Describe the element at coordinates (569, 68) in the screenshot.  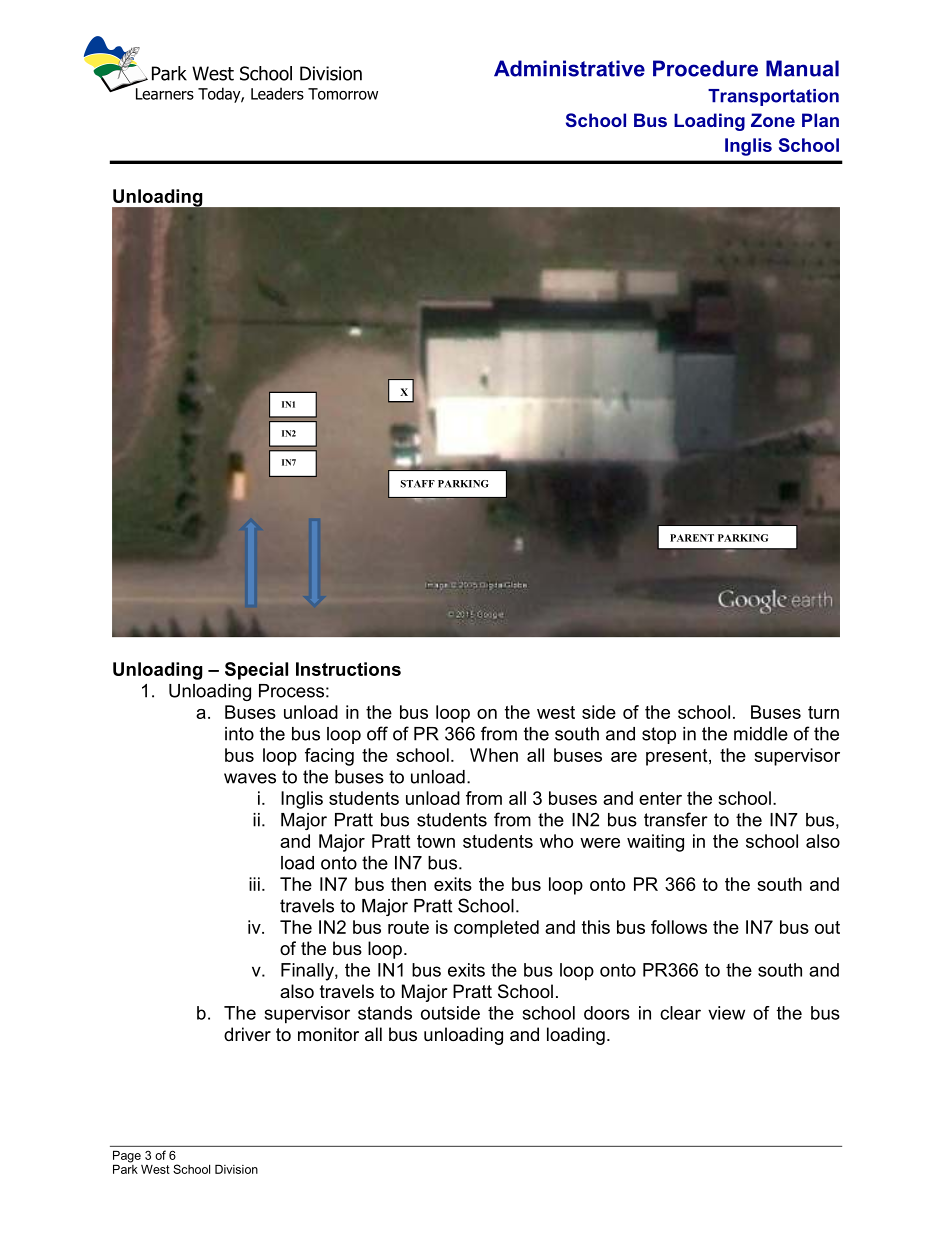
I see `Administrative` at that location.
